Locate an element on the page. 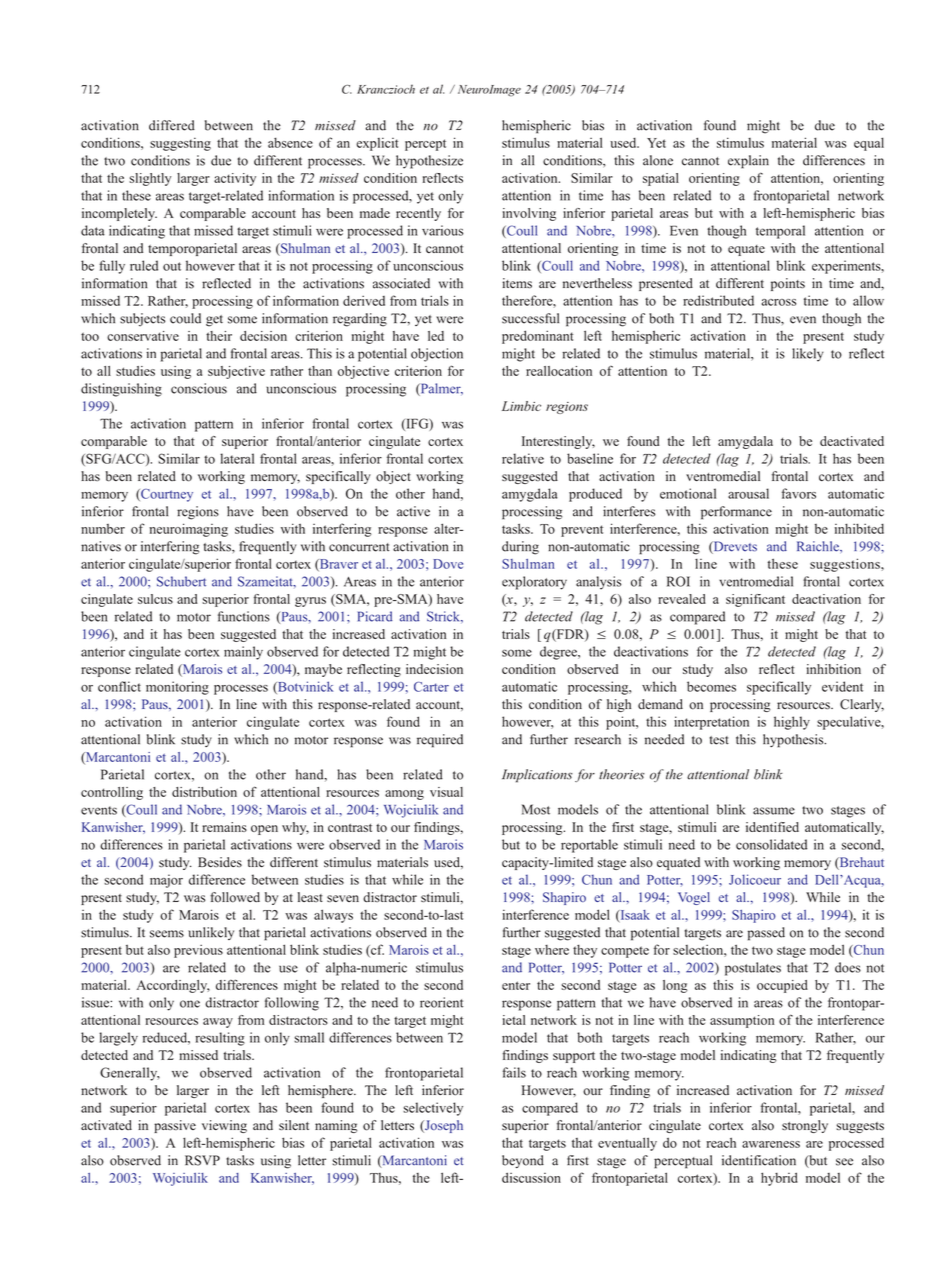 This page has height=1271, width=952. relative is located at coordinates (523, 458).
